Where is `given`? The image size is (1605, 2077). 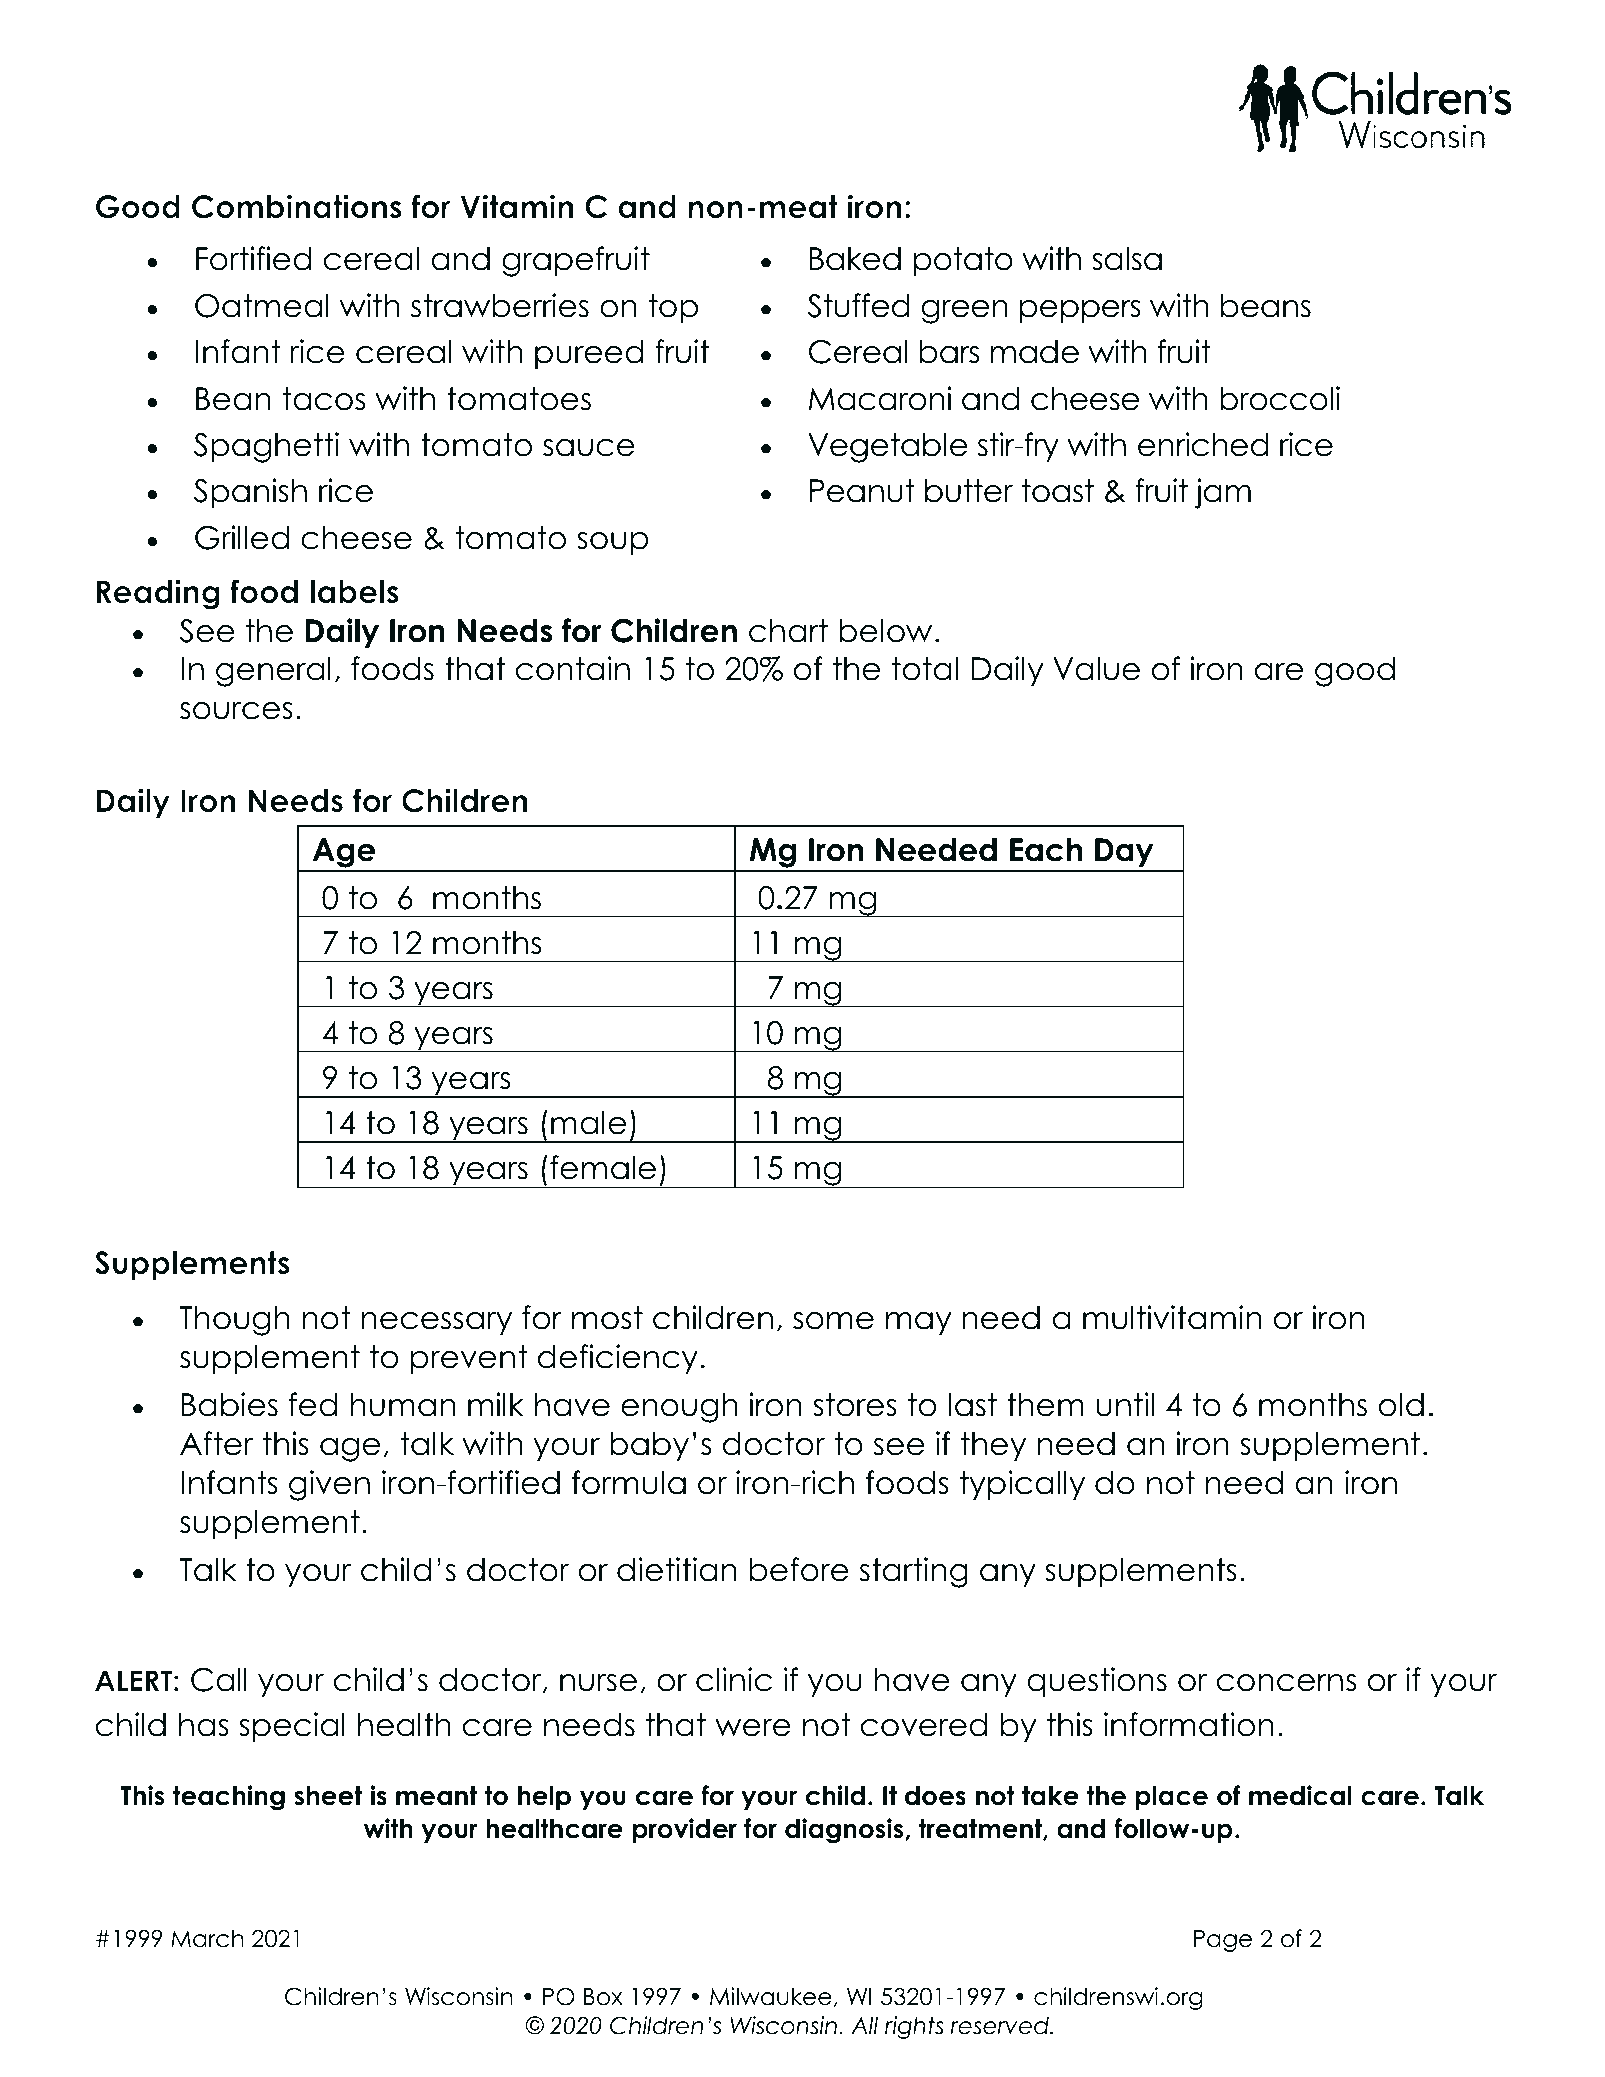 given is located at coordinates (329, 1485).
